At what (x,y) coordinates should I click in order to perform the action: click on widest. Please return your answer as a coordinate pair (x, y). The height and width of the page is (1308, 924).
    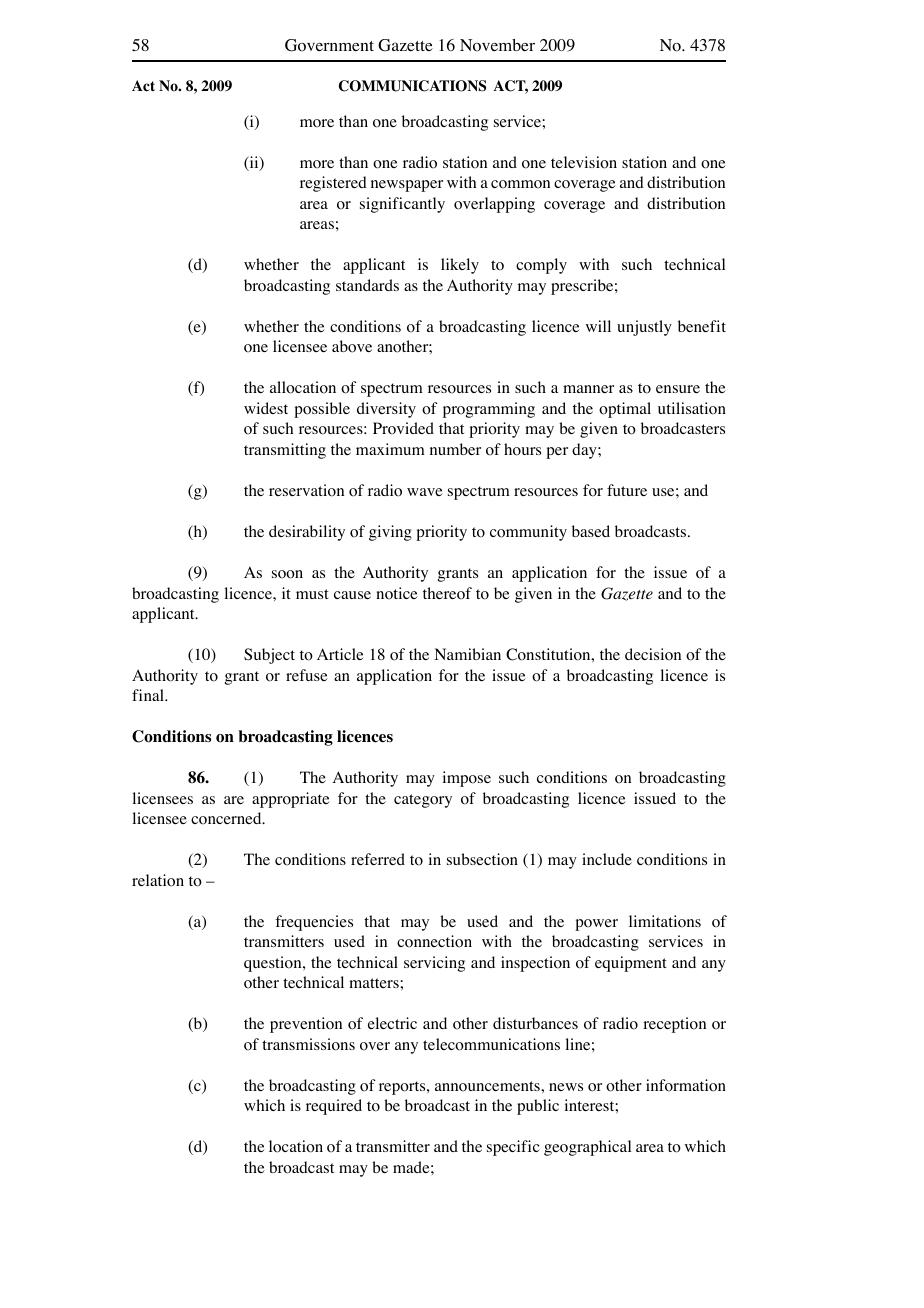
    Looking at the image, I should click on (266, 408).
